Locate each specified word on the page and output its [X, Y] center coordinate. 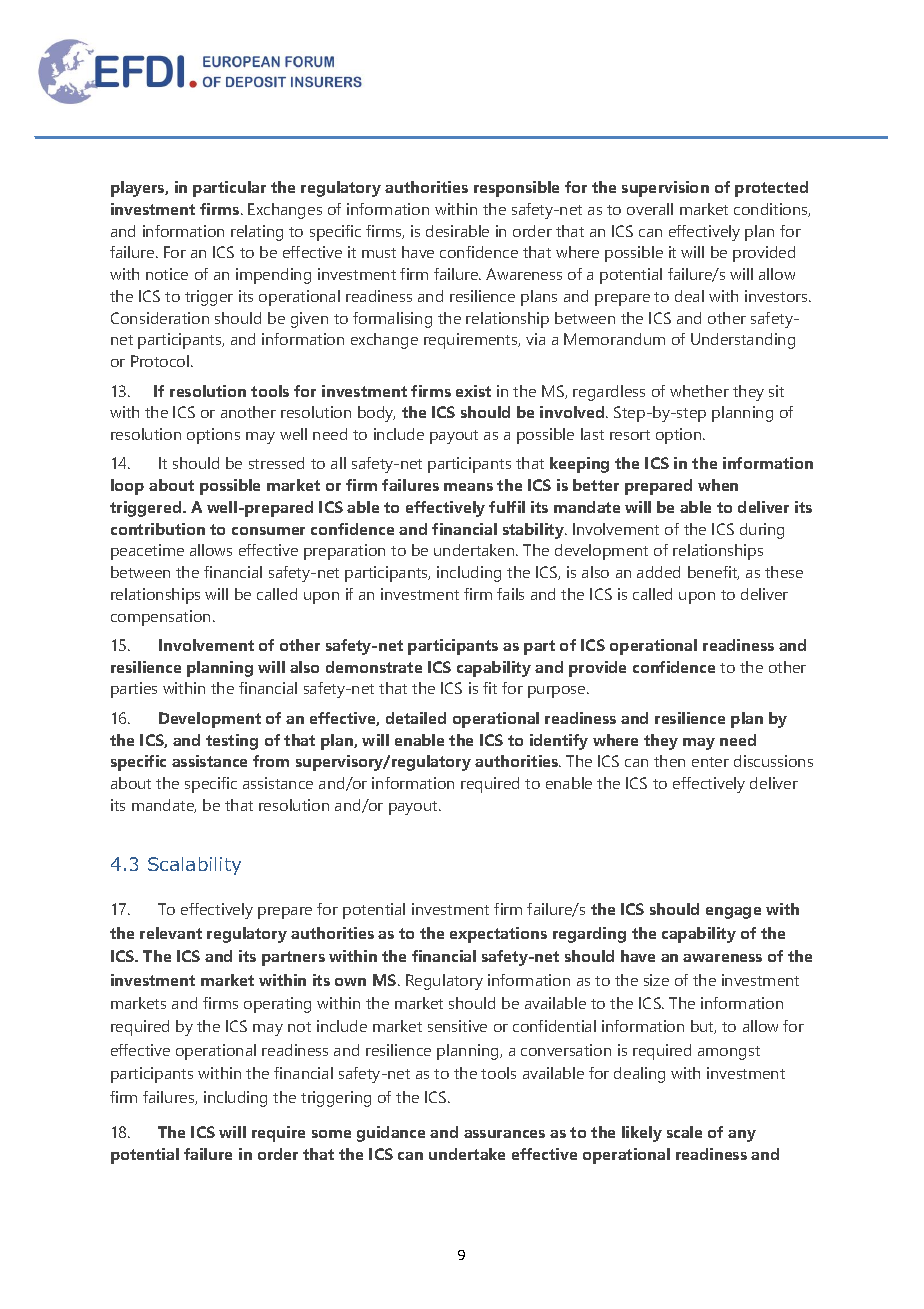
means [468, 487]
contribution [158, 529]
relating [257, 233]
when [718, 485]
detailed [416, 718]
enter [710, 762]
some [331, 1134]
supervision [665, 189]
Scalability [194, 866]
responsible [516, 189]
